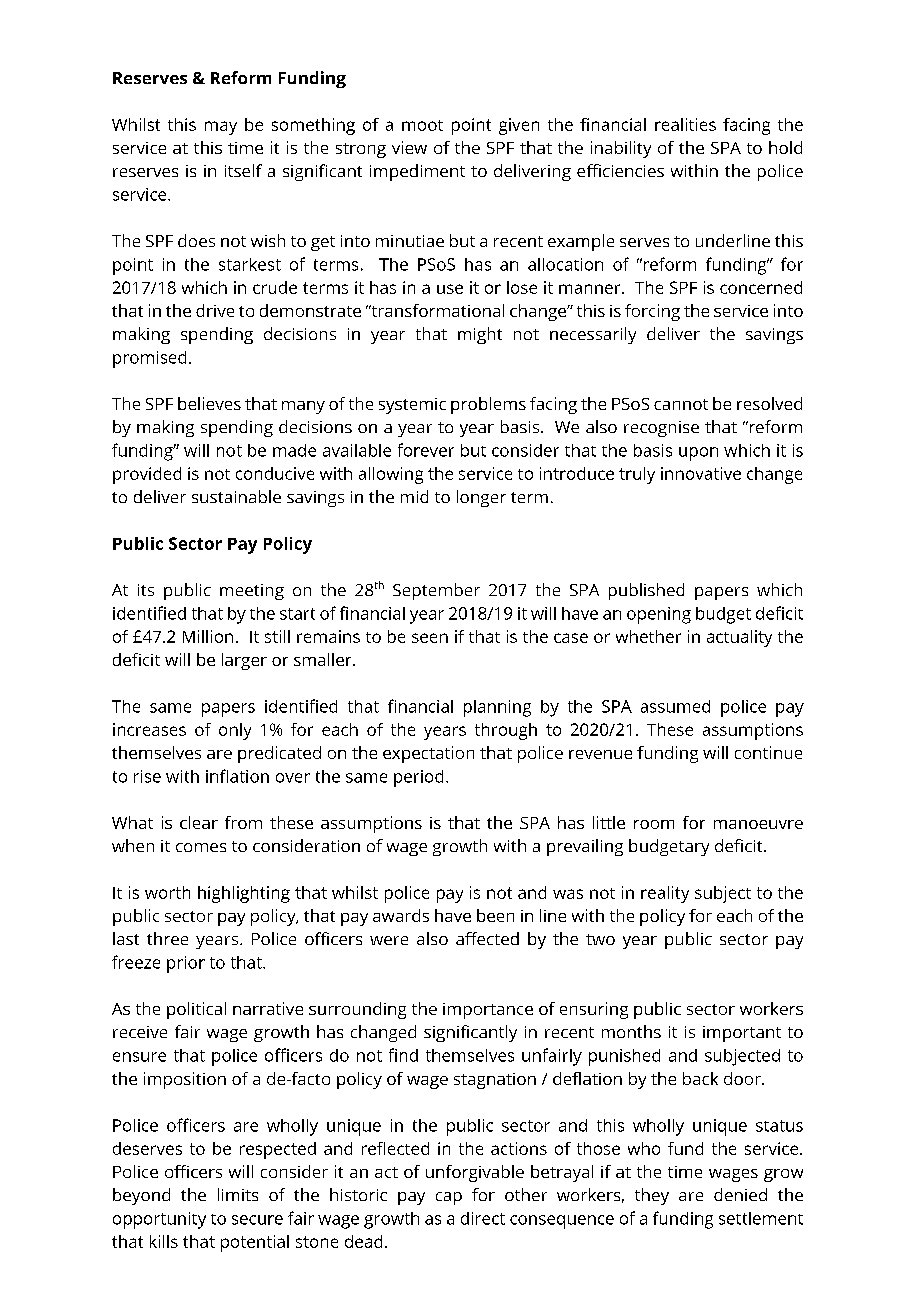 The width and height of the image is (924, 1308). What do you see at coordinates (238, 1194) in the image?
I see `limits` at bounding box center [238, 1194].
